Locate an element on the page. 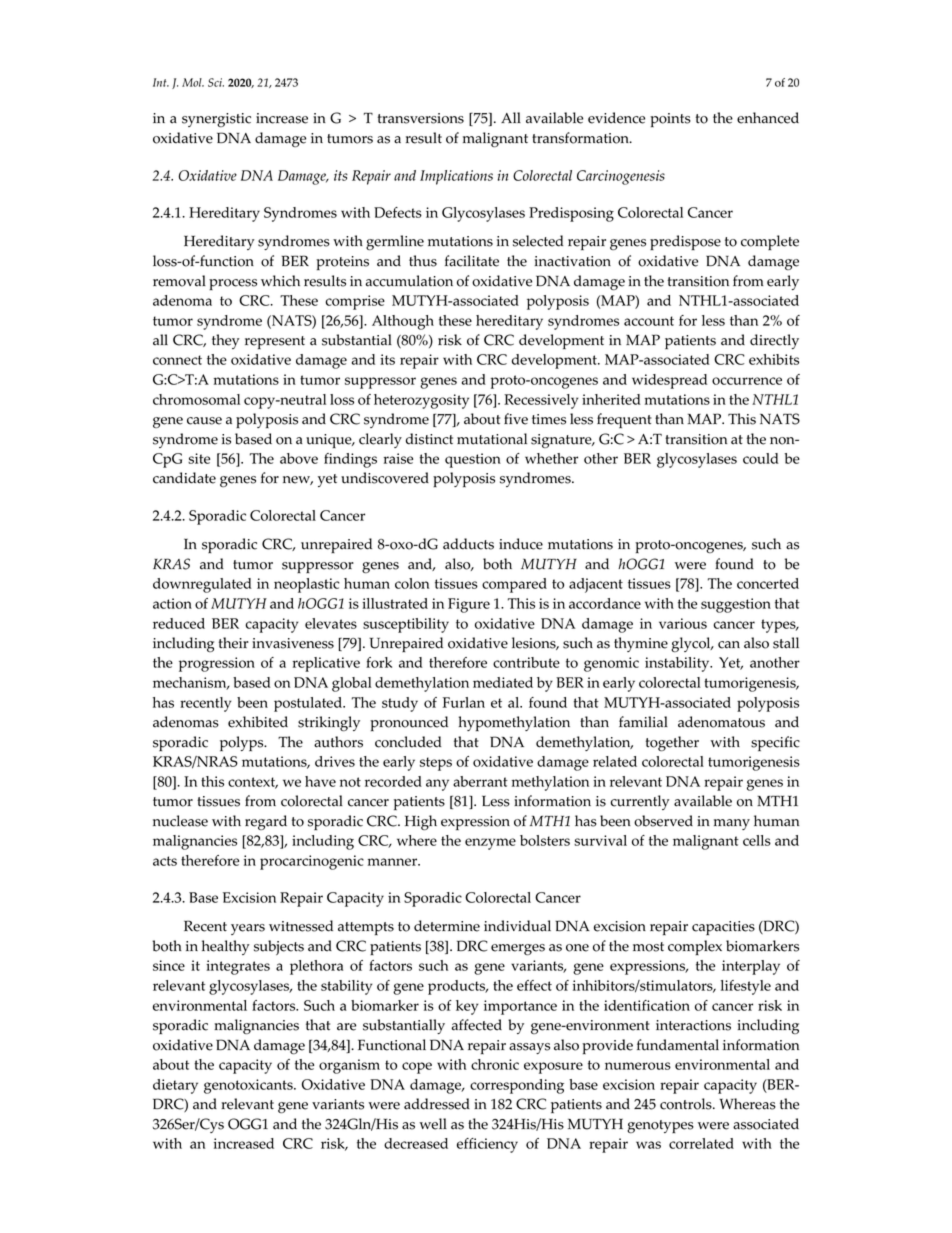 This page has height=1233, width=952. efficiency is located at coordinates (487, 1145).
